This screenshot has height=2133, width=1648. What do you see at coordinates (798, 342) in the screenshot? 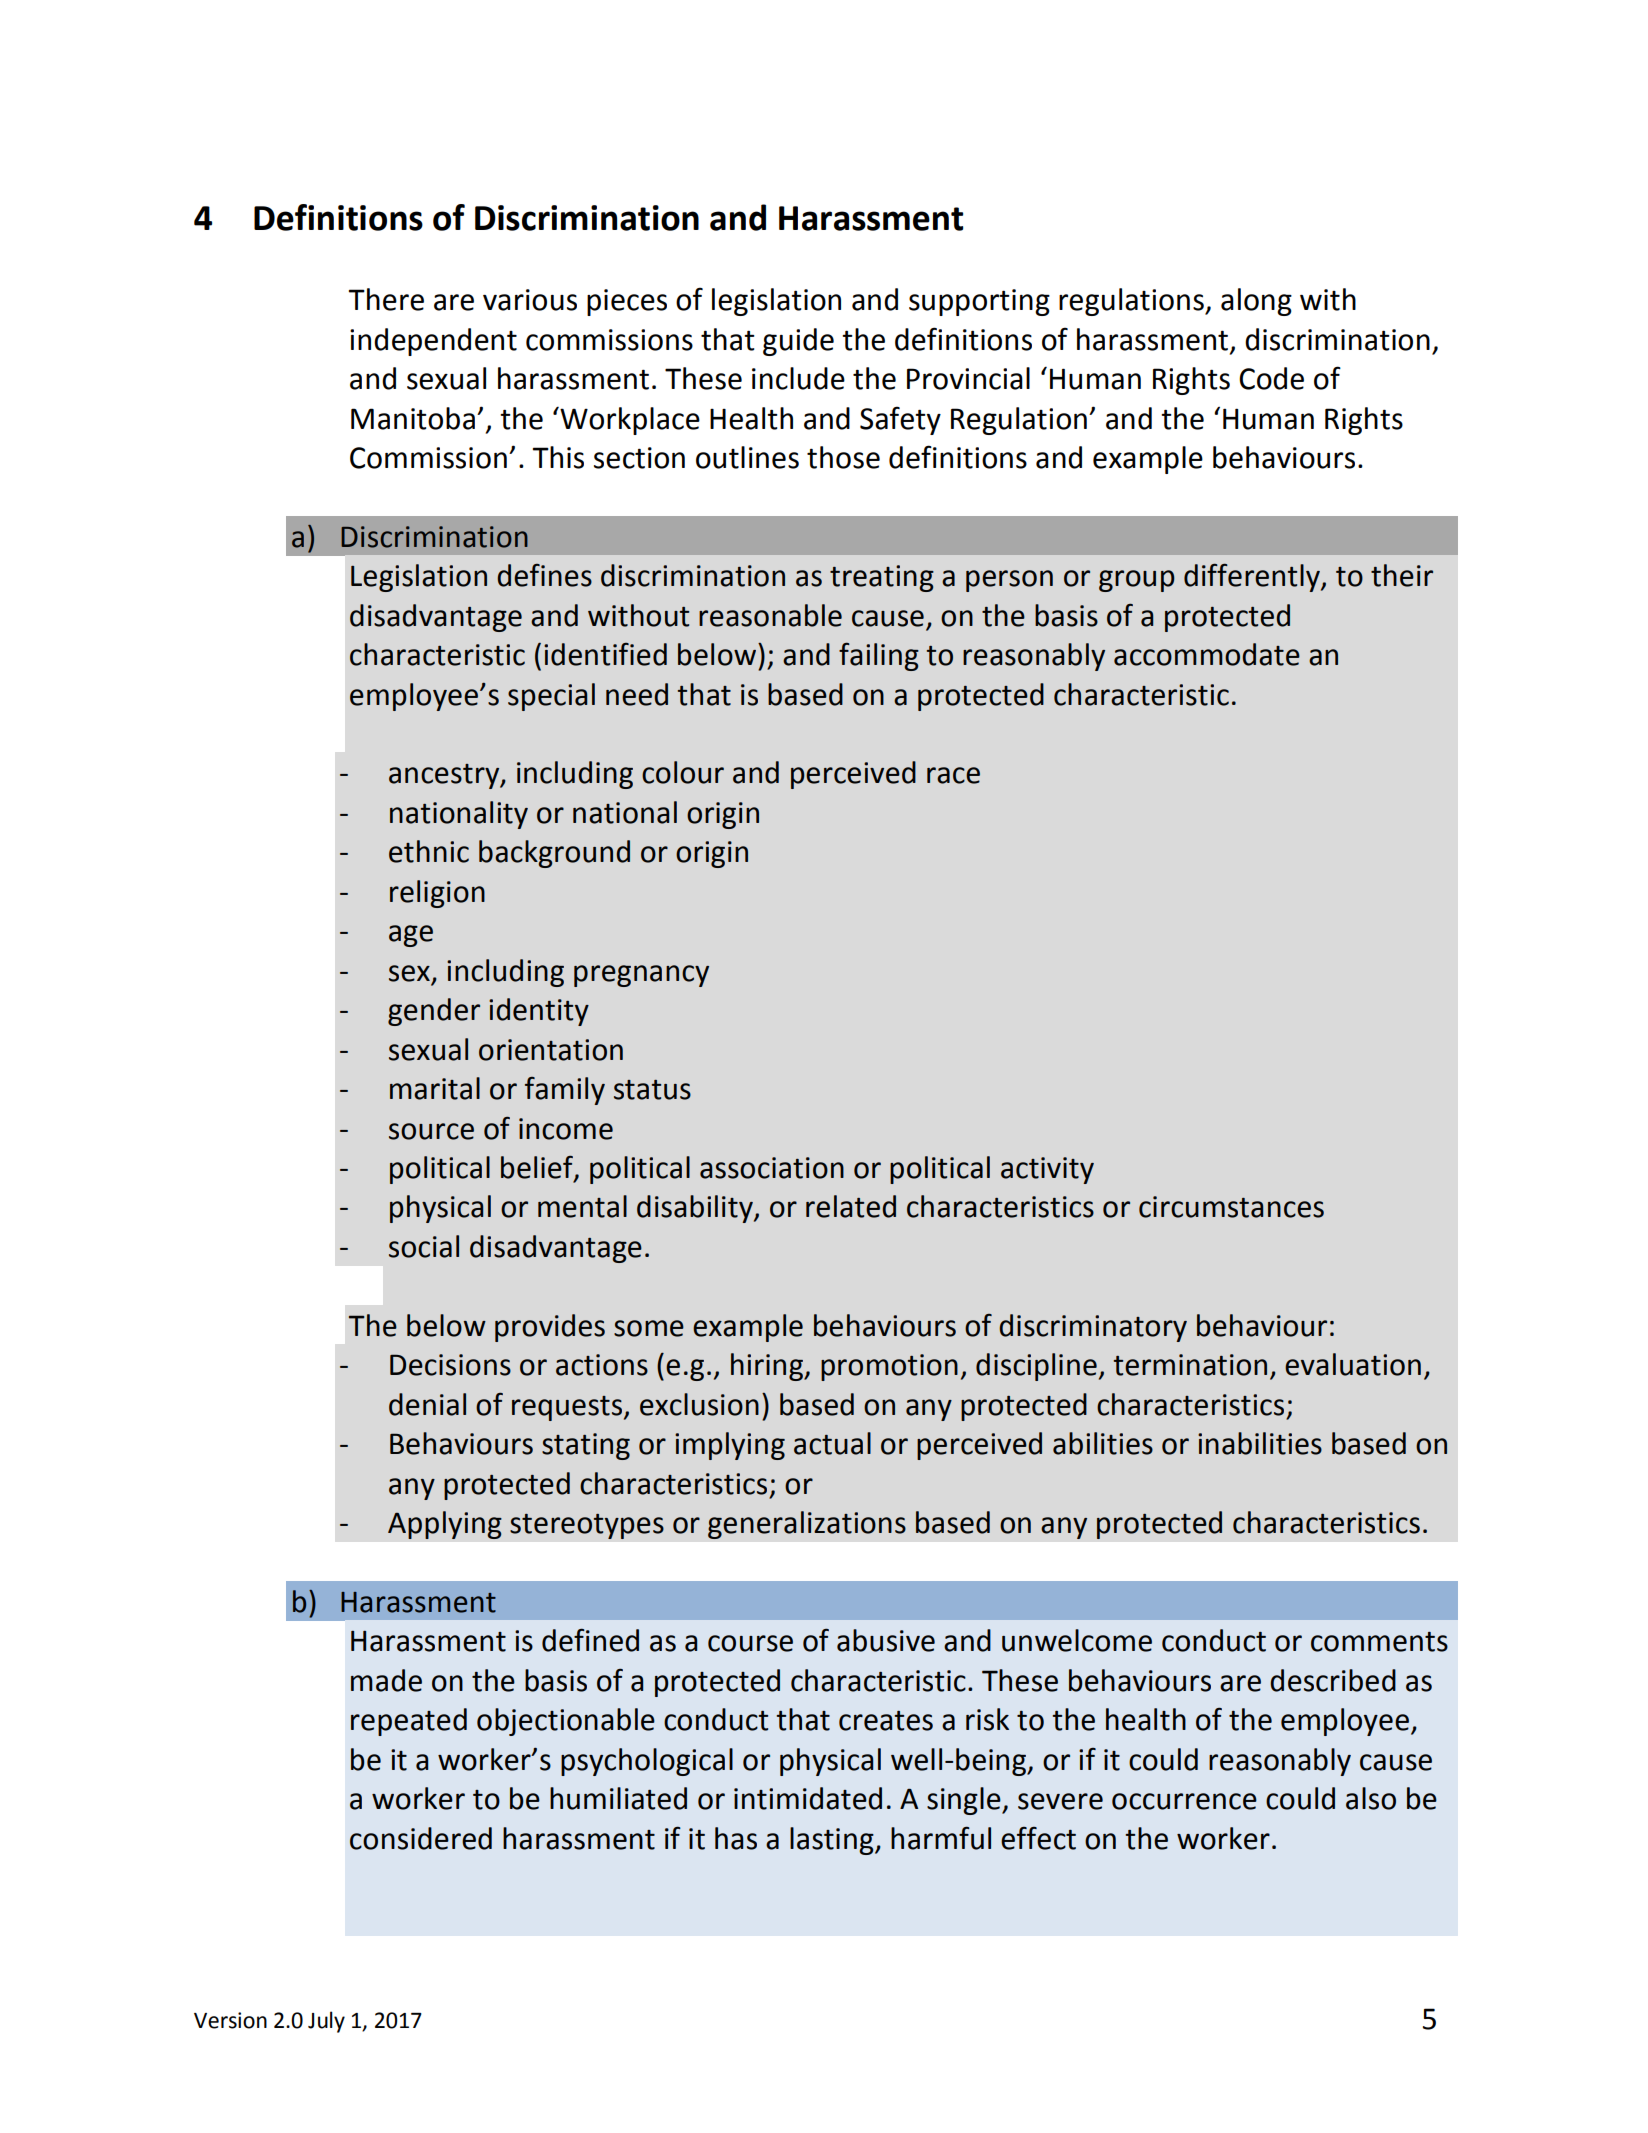
I see `guide` at bounding box center [798, 342].
